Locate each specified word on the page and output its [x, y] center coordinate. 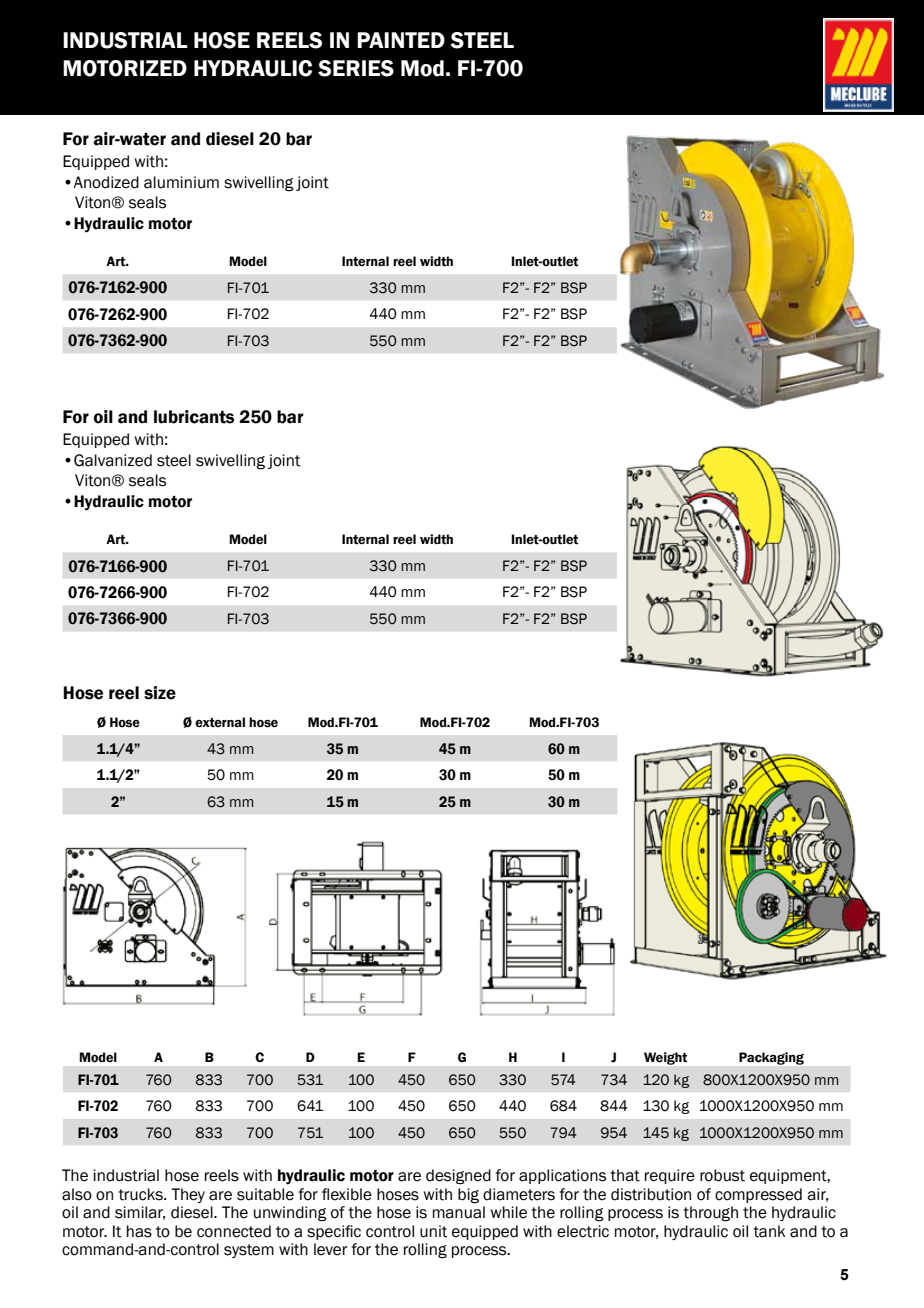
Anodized [106, 182]
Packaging [771, 1058]
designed [458, 1177]
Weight [665, 1058]
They [188, 1195]
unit [433, 1231]
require [670, 1176]
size [160, 693]
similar [140, 1213]
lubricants [194, 417]
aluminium [181, 182]
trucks [141, 1194]
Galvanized [113, 460]
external [220, 722]
